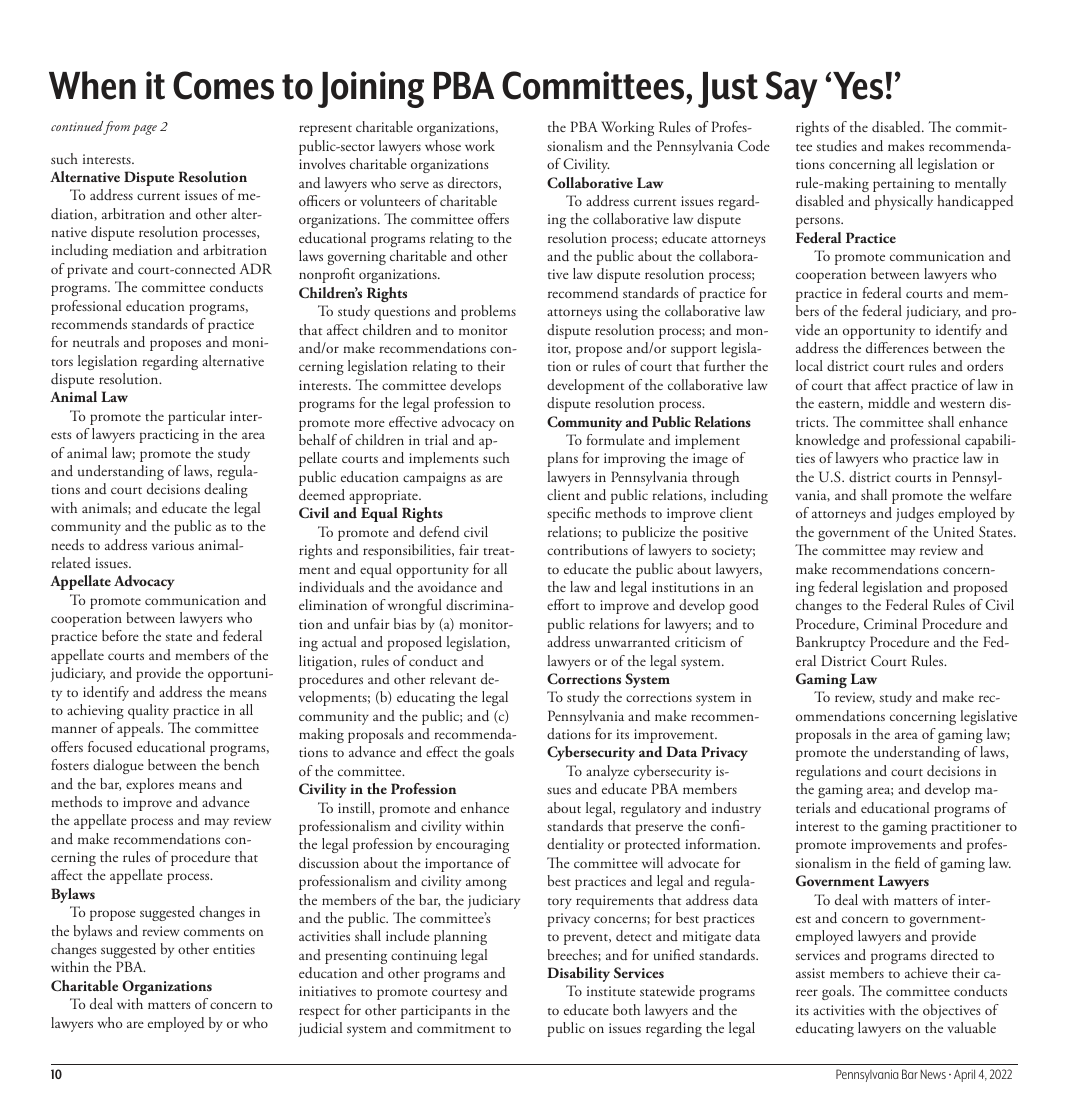 This image has width=1069, height=1120. I want to click on practicing, so click(169, 436).
